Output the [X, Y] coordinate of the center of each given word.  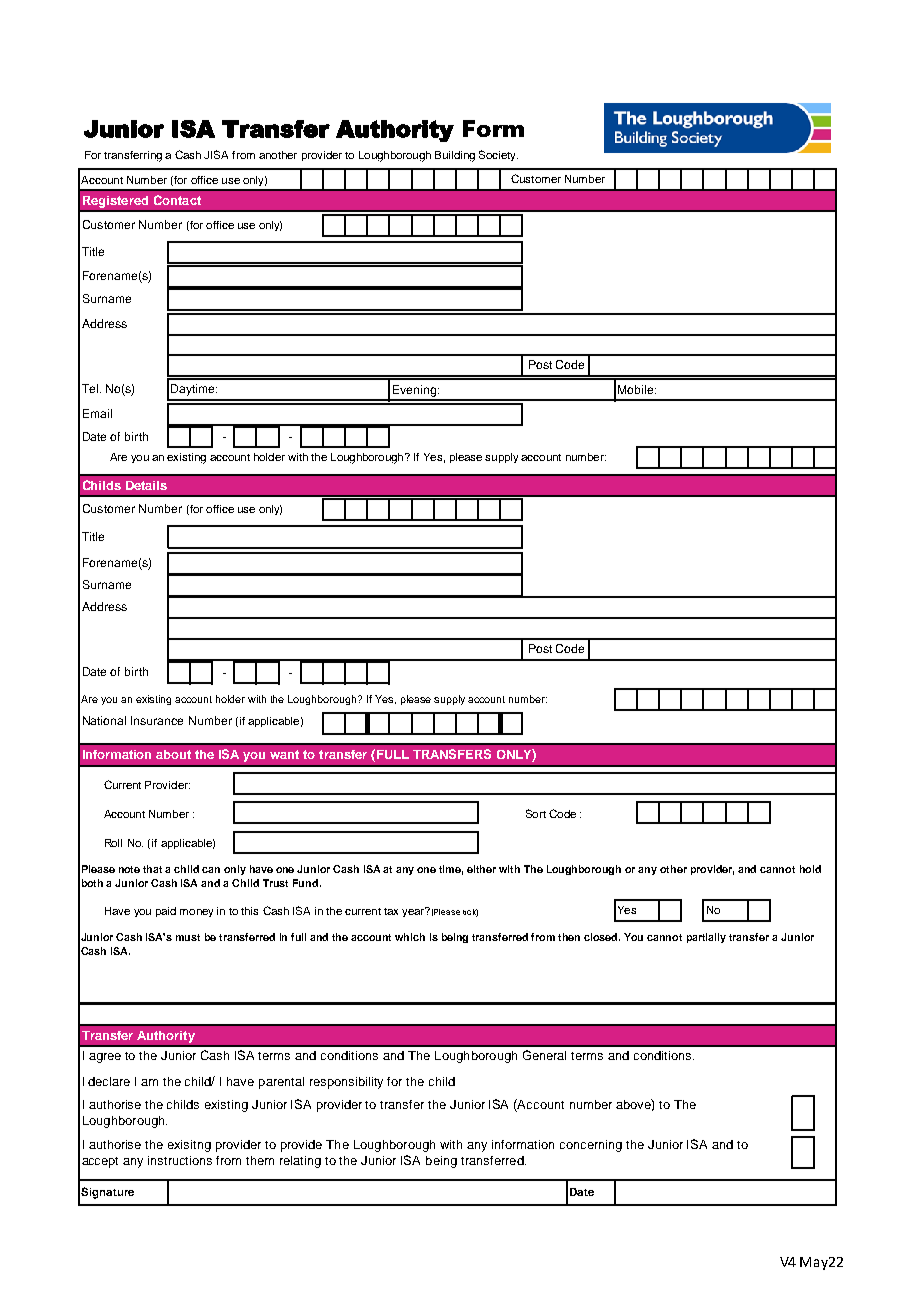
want [284, 754]
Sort [536, 813]
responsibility [346, 1083]
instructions [180, 1160]
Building [455, 156]
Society [498, 155]
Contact [177, 200]
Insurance [157, 720]
